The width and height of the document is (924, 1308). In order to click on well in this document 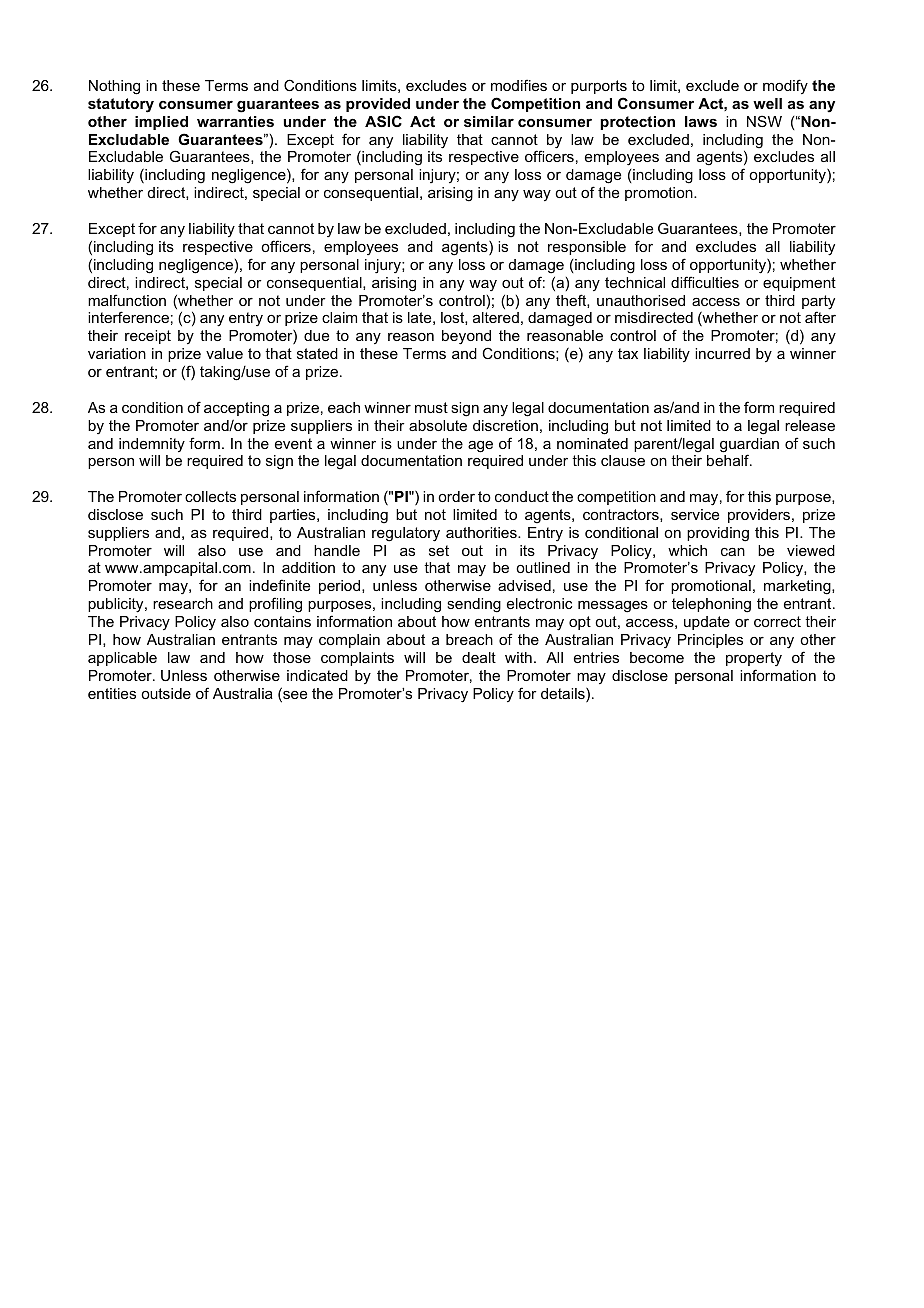, I will do `click(767, 103)`.
